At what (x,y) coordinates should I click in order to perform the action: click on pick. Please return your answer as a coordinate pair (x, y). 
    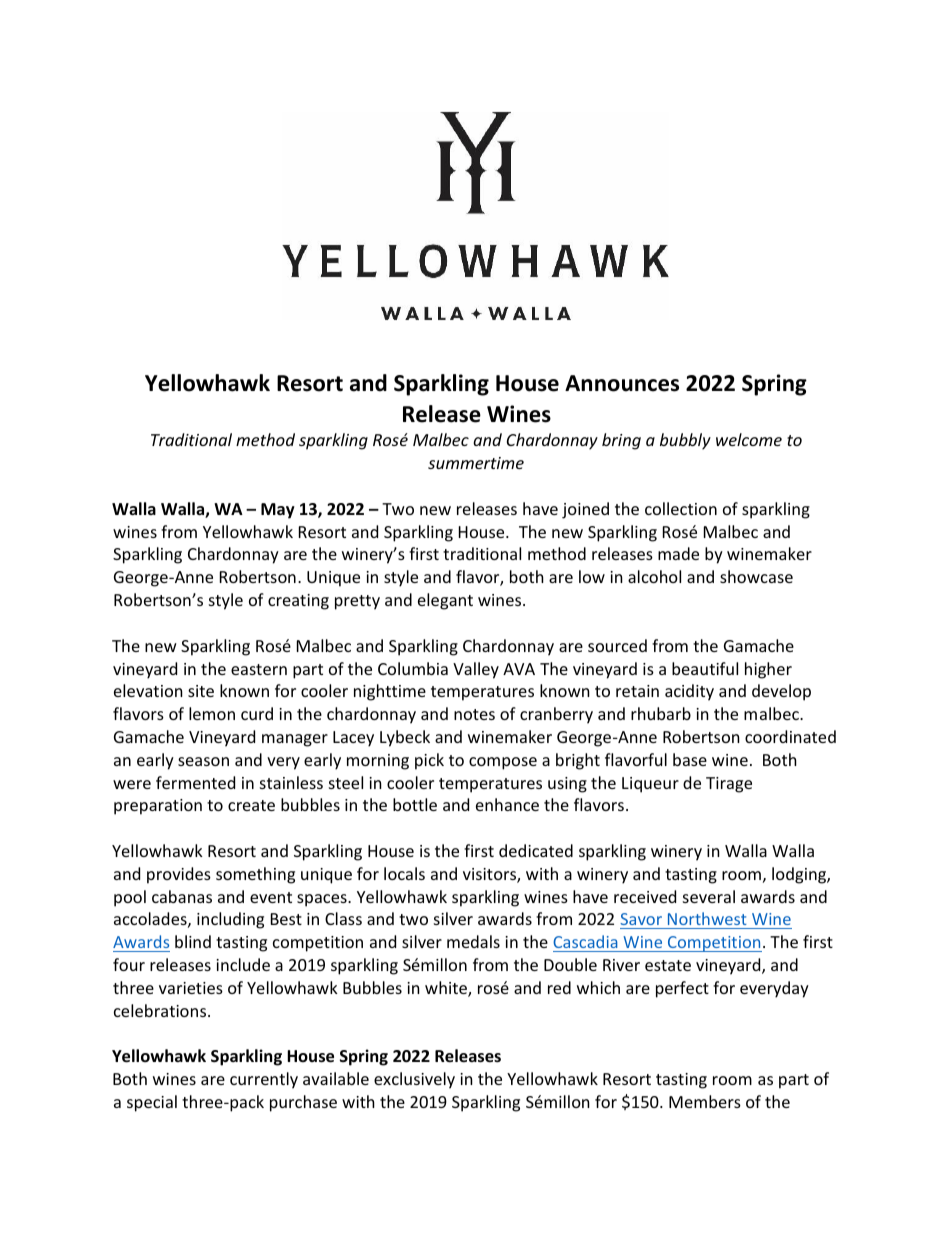
    Looking at the image, I should click on (429, 761).
